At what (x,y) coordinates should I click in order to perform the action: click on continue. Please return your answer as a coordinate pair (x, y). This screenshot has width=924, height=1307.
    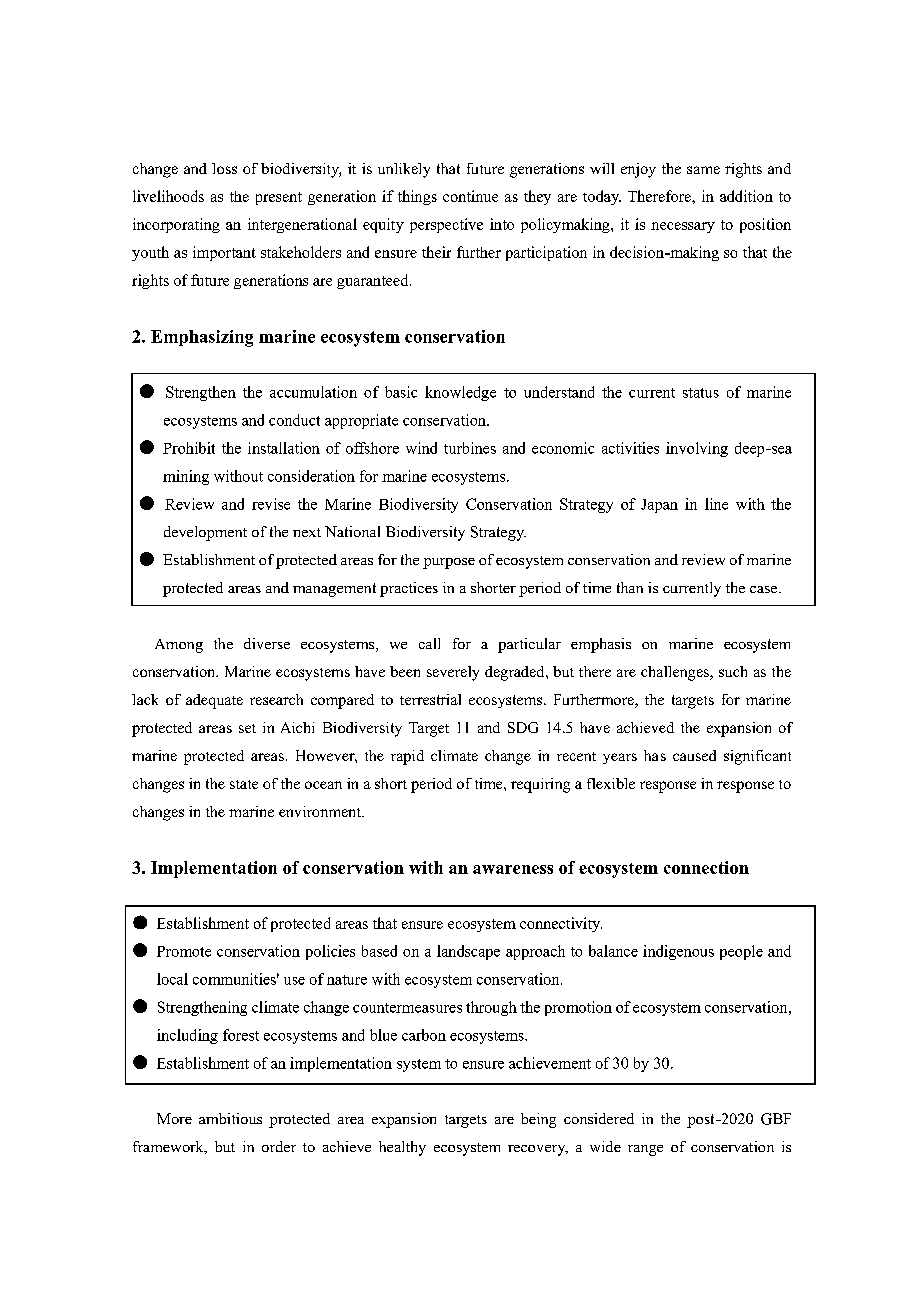
    Looking at the image, I should click on (470, 196).
